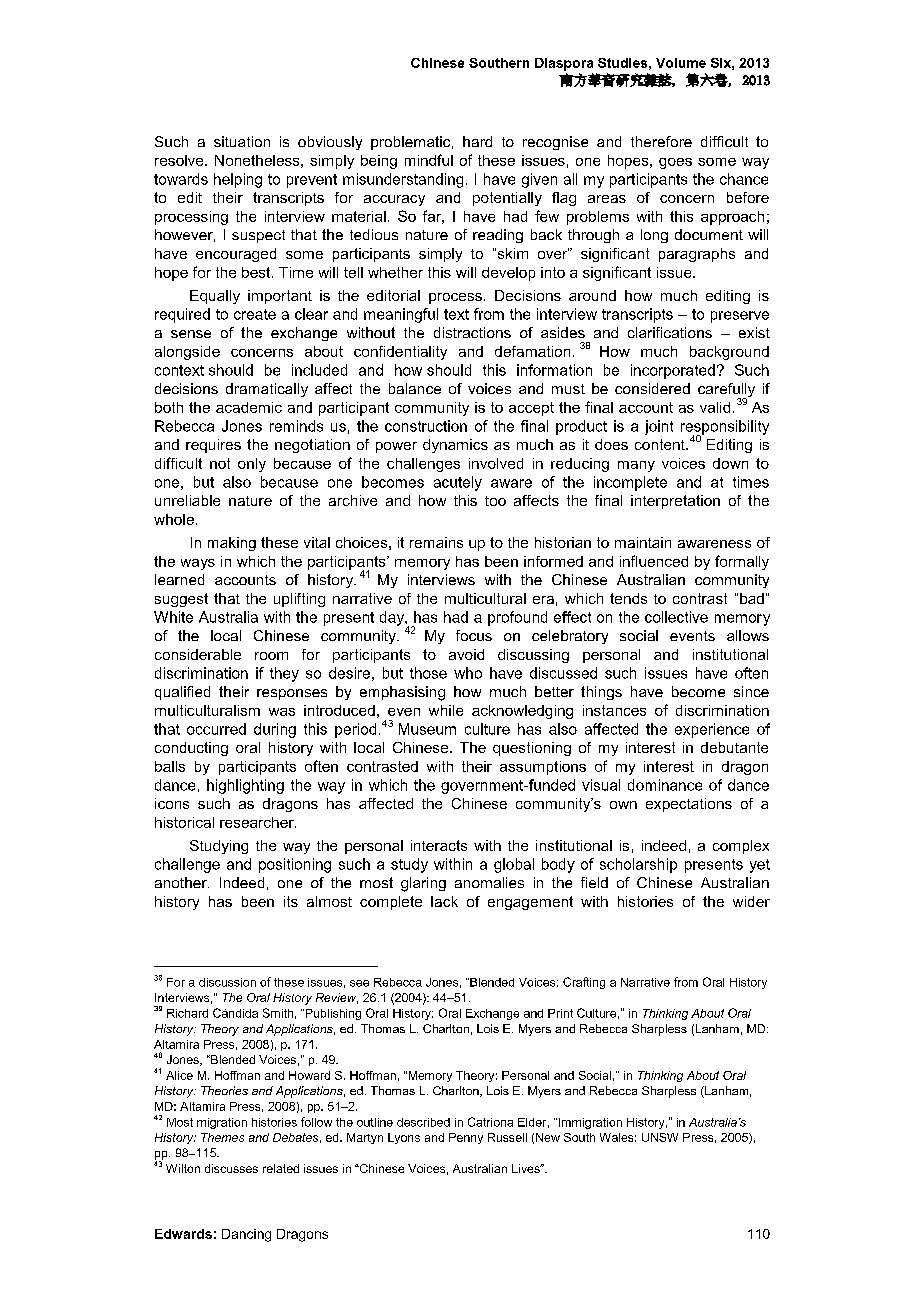  What do you see at coordinates (429, 160) in the screenshot?
I see `mindful` at bounding box center [429, 160].
